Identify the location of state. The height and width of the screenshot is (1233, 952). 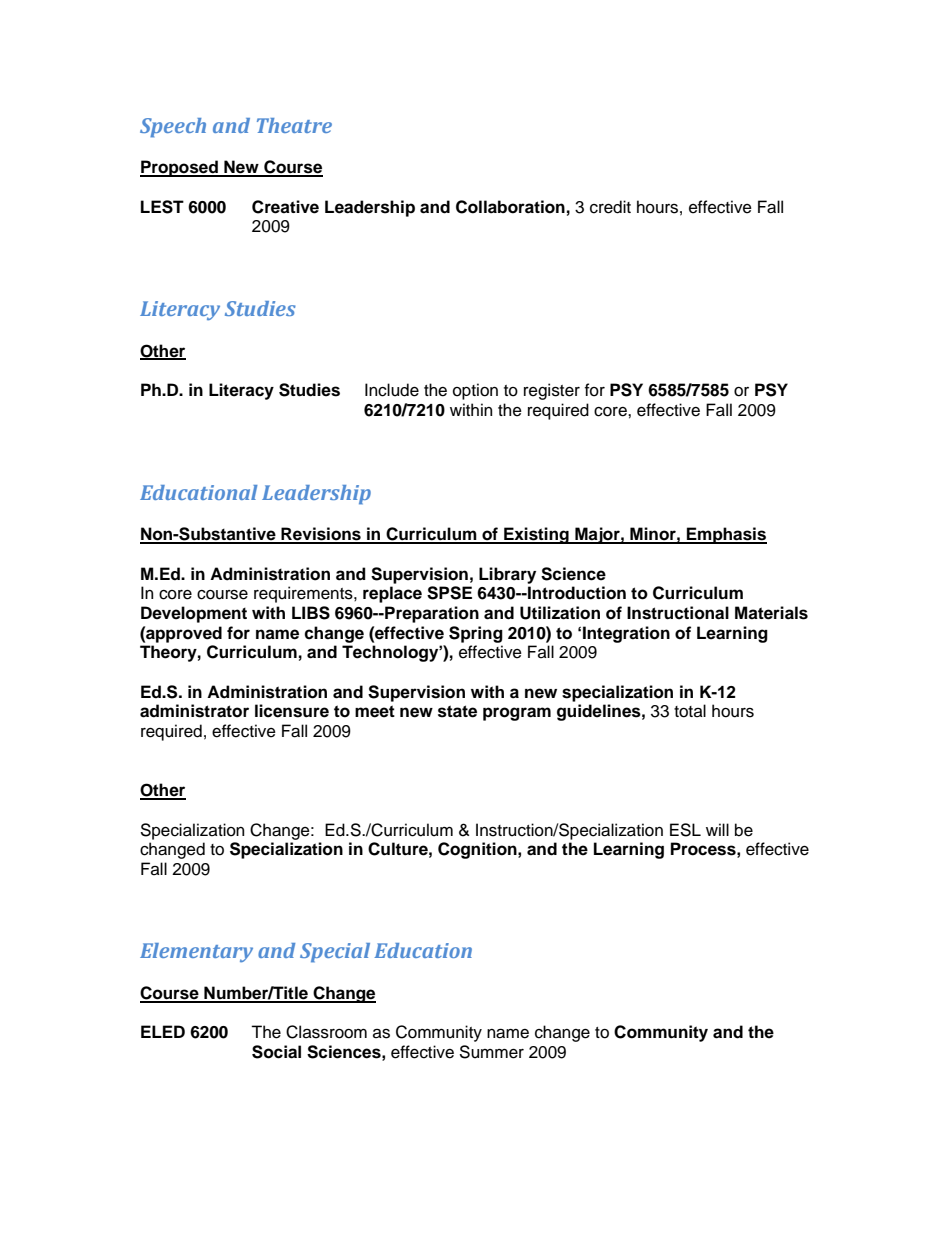
(457, 711).
